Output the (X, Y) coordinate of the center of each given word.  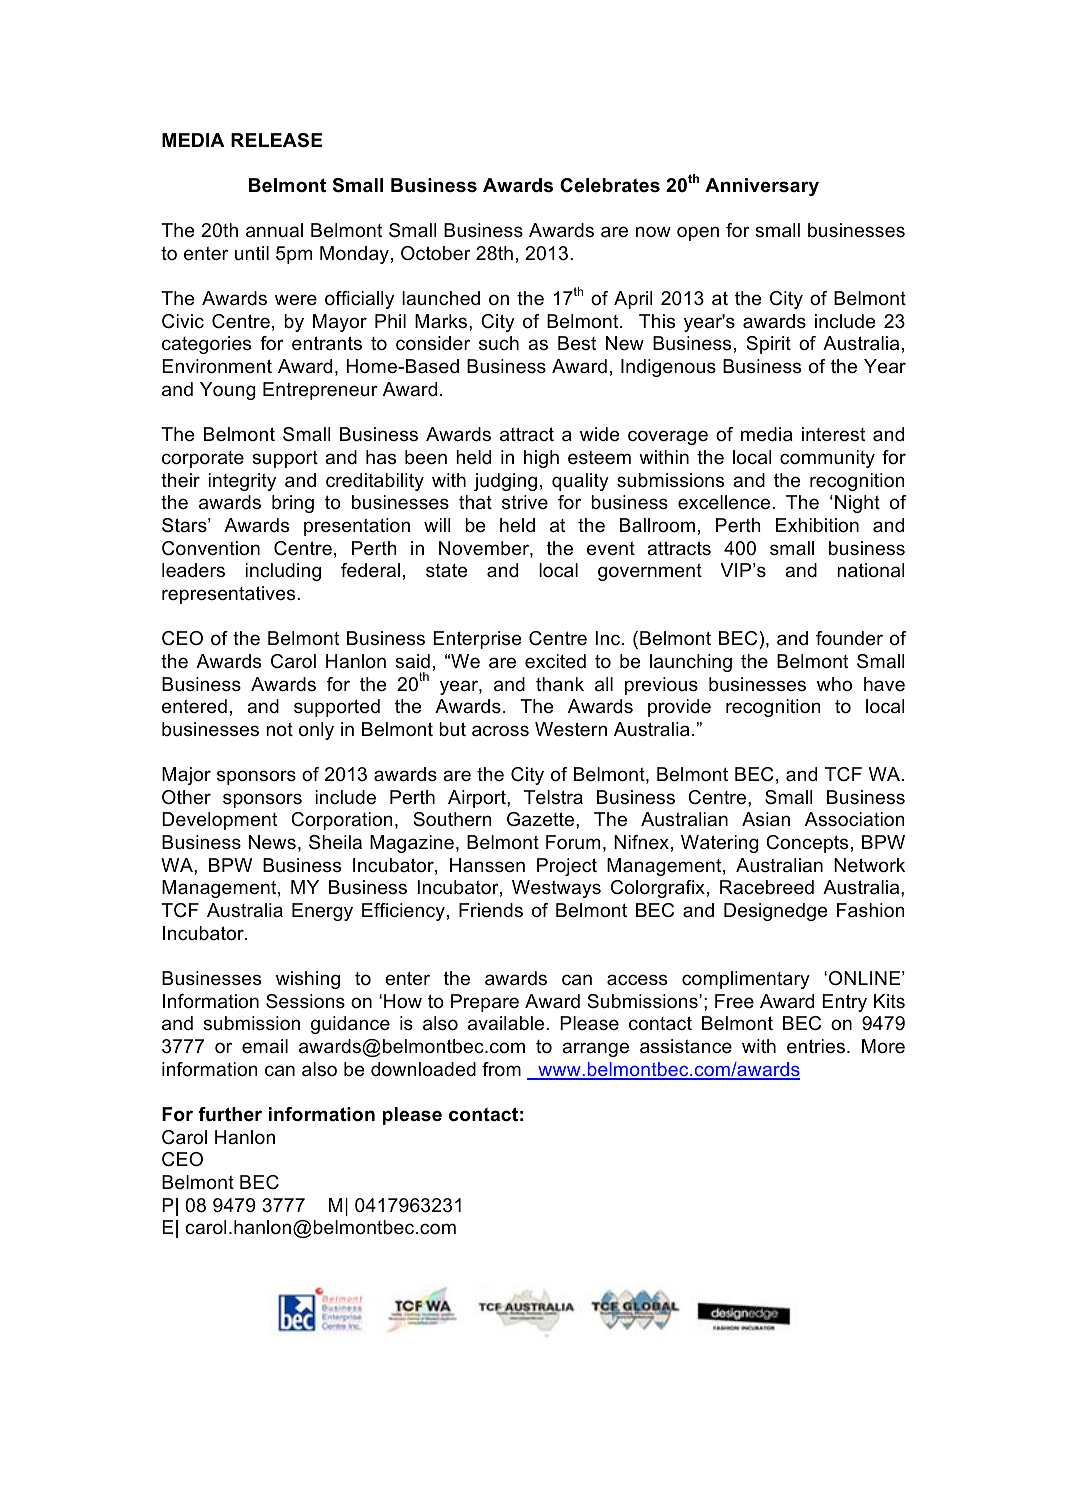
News (272, 842)
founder (849, 638)
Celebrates (610, 185)
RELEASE (277, 140)
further (230, 1114)
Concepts (807, 844)
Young (228, 391)
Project (567, 867)
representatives (230, 595)
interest (833, 434)
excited (555, 661)
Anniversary (762, 187)
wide (599, 434)
